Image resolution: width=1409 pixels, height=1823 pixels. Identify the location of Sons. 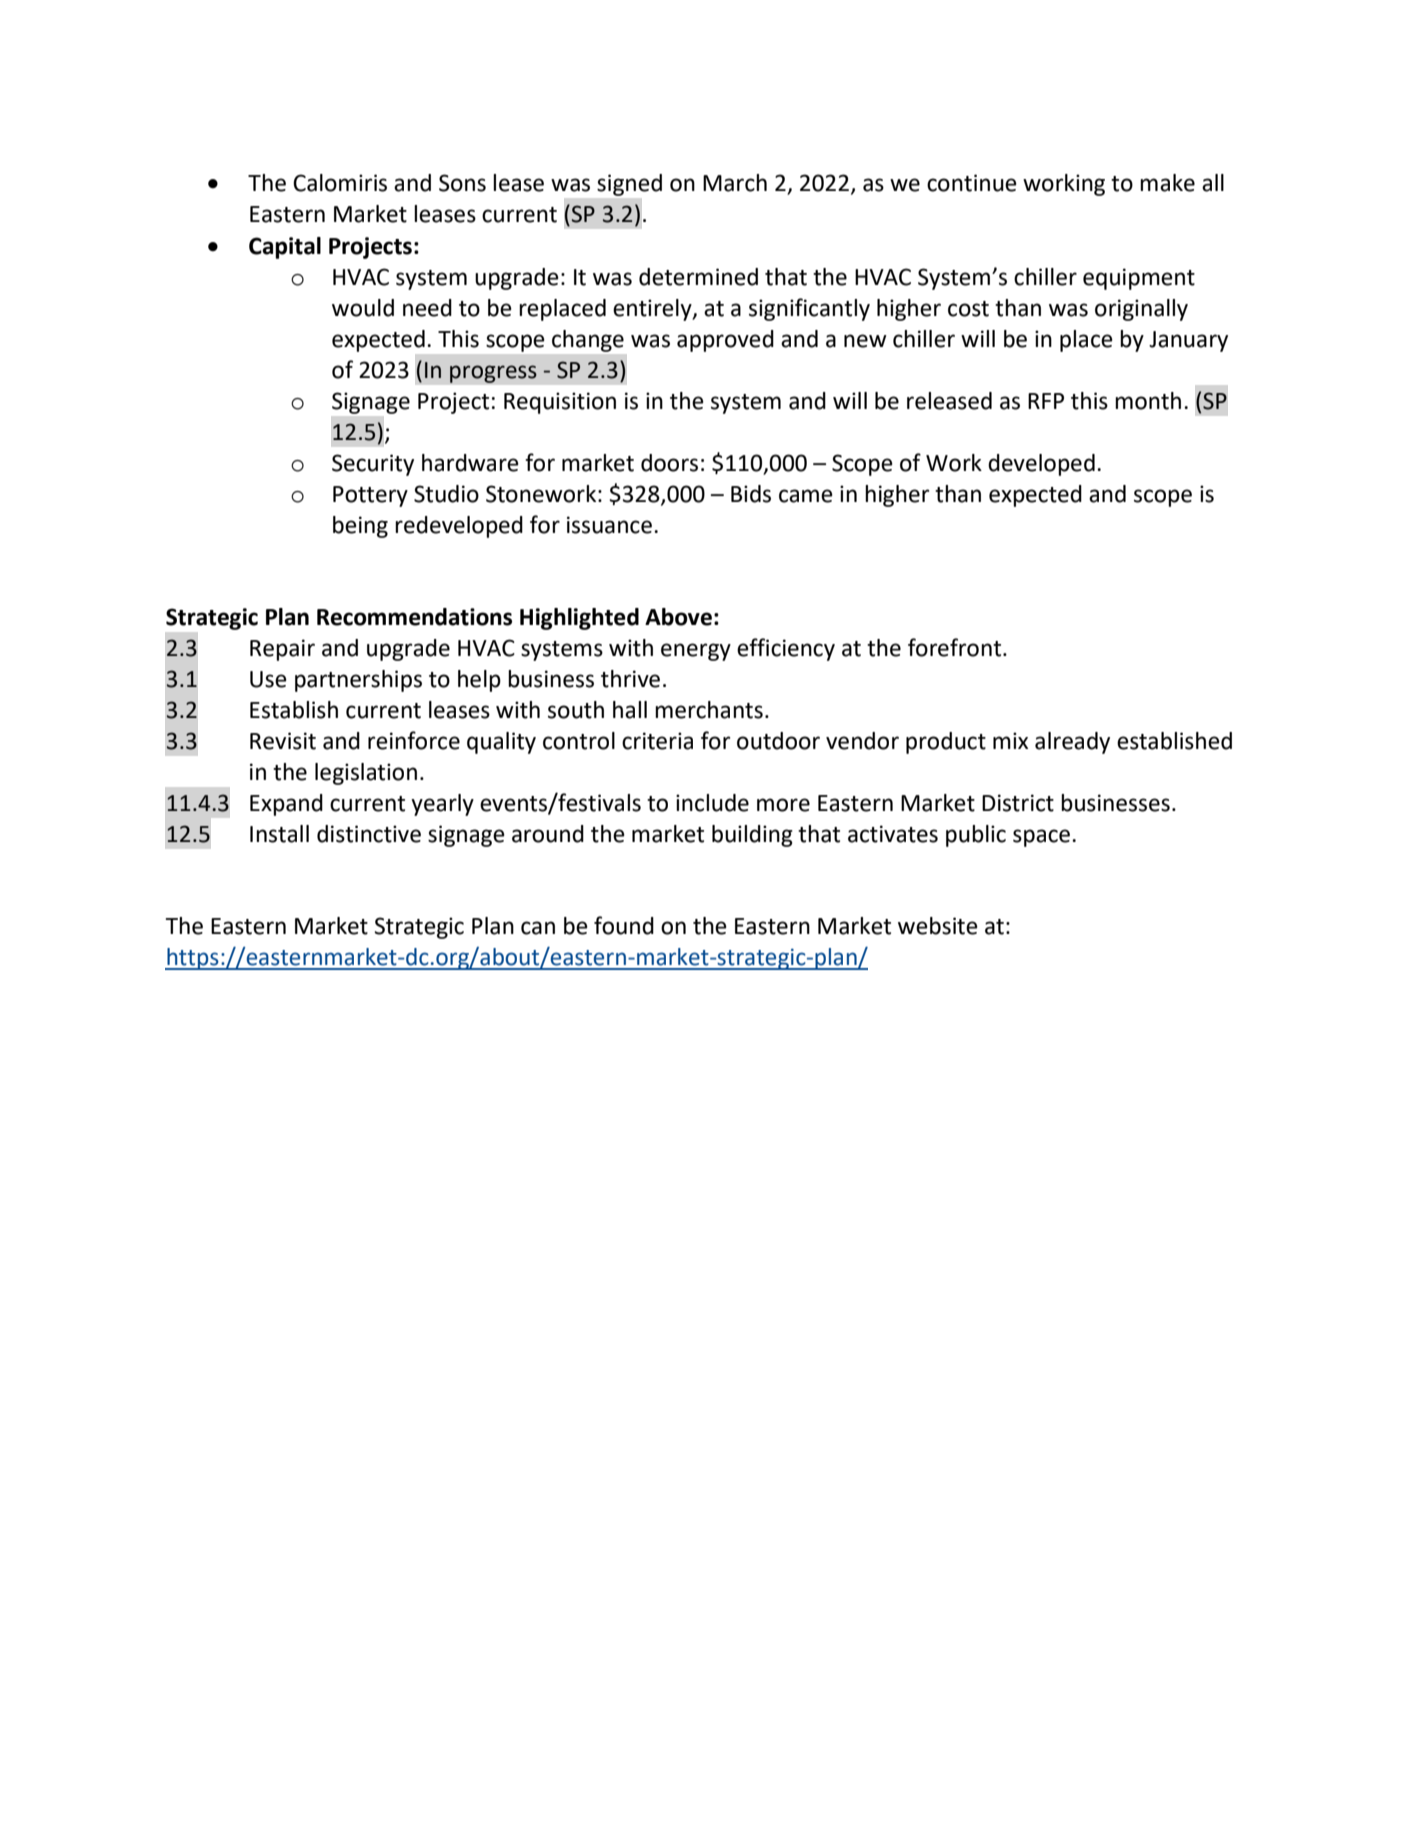
(462, 183).
